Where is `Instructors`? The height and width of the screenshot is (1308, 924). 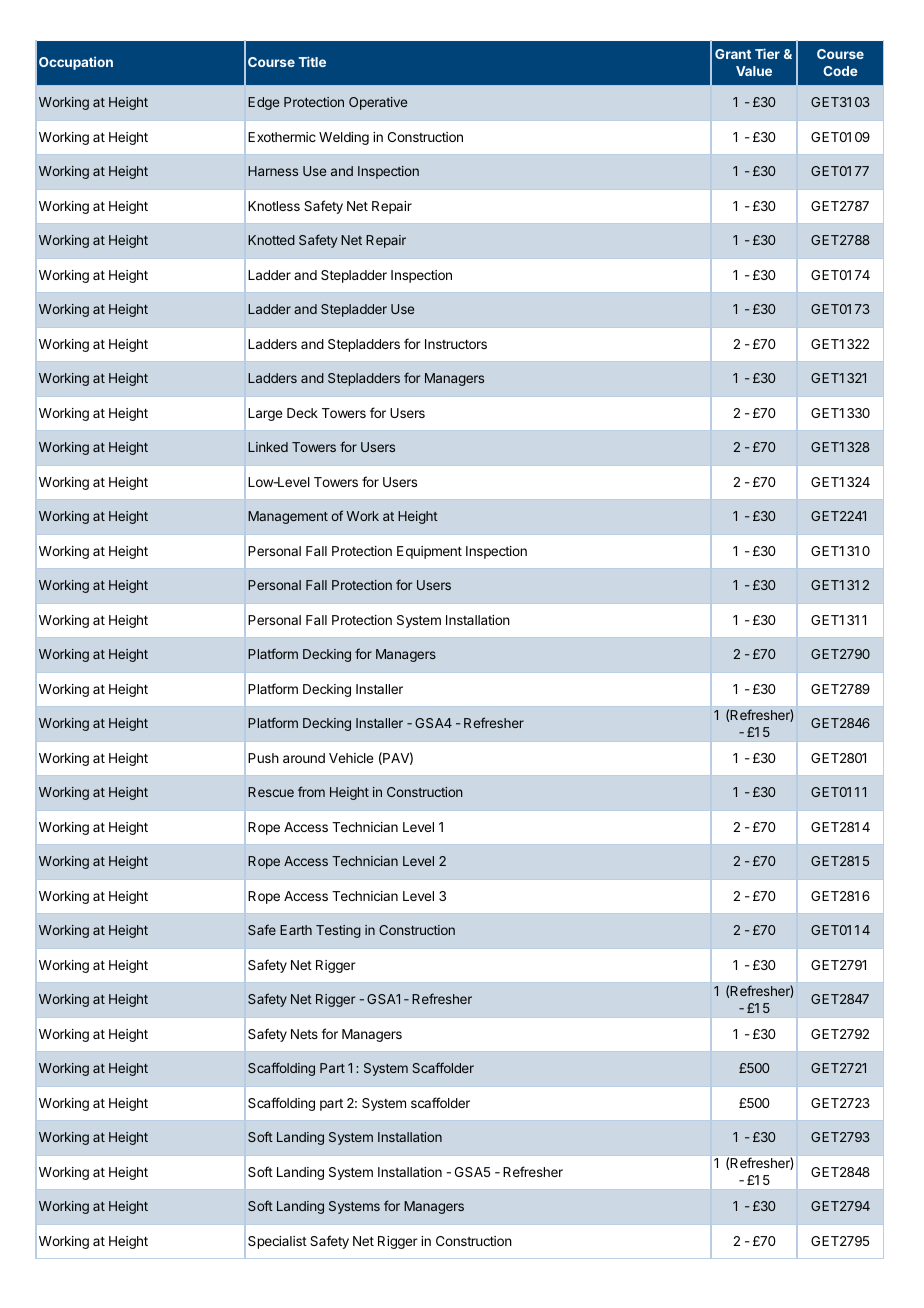 Instructors is located at coordinates (456, 344).
